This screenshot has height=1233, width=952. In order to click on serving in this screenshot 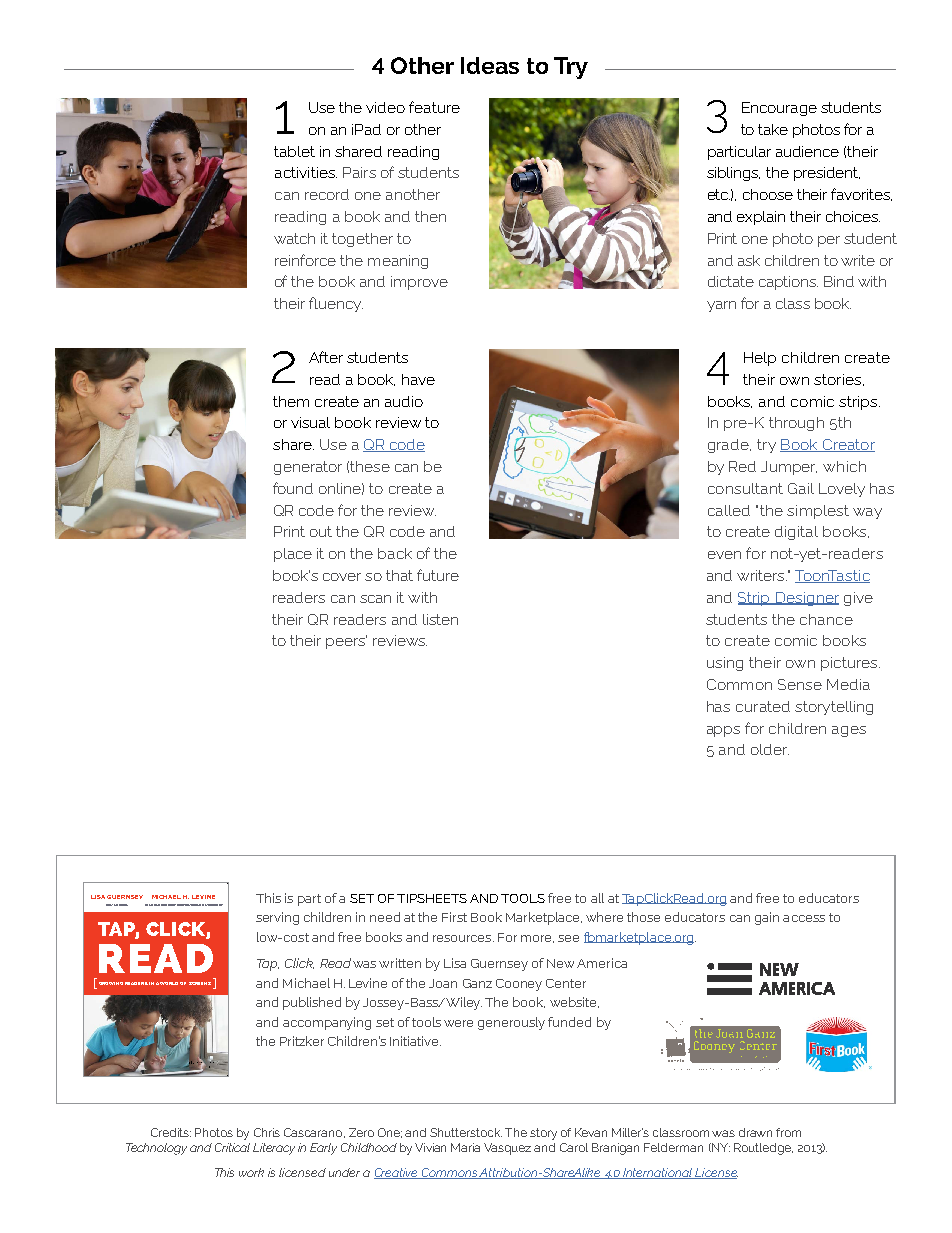, I will do `click(277, 918)`.
